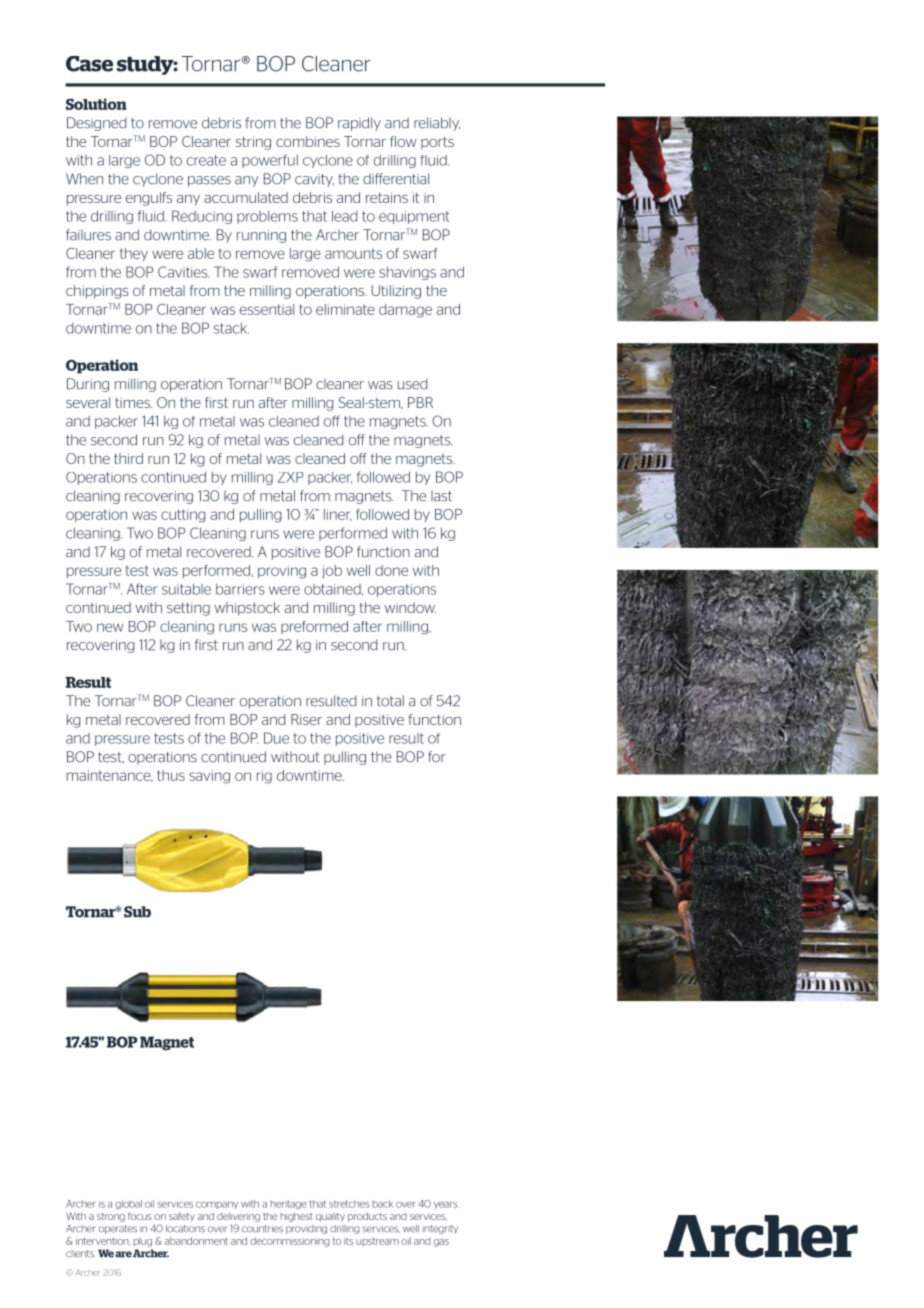 This screenshot has width=924, height=1308. I want to click on back, so click(383, 1204).
